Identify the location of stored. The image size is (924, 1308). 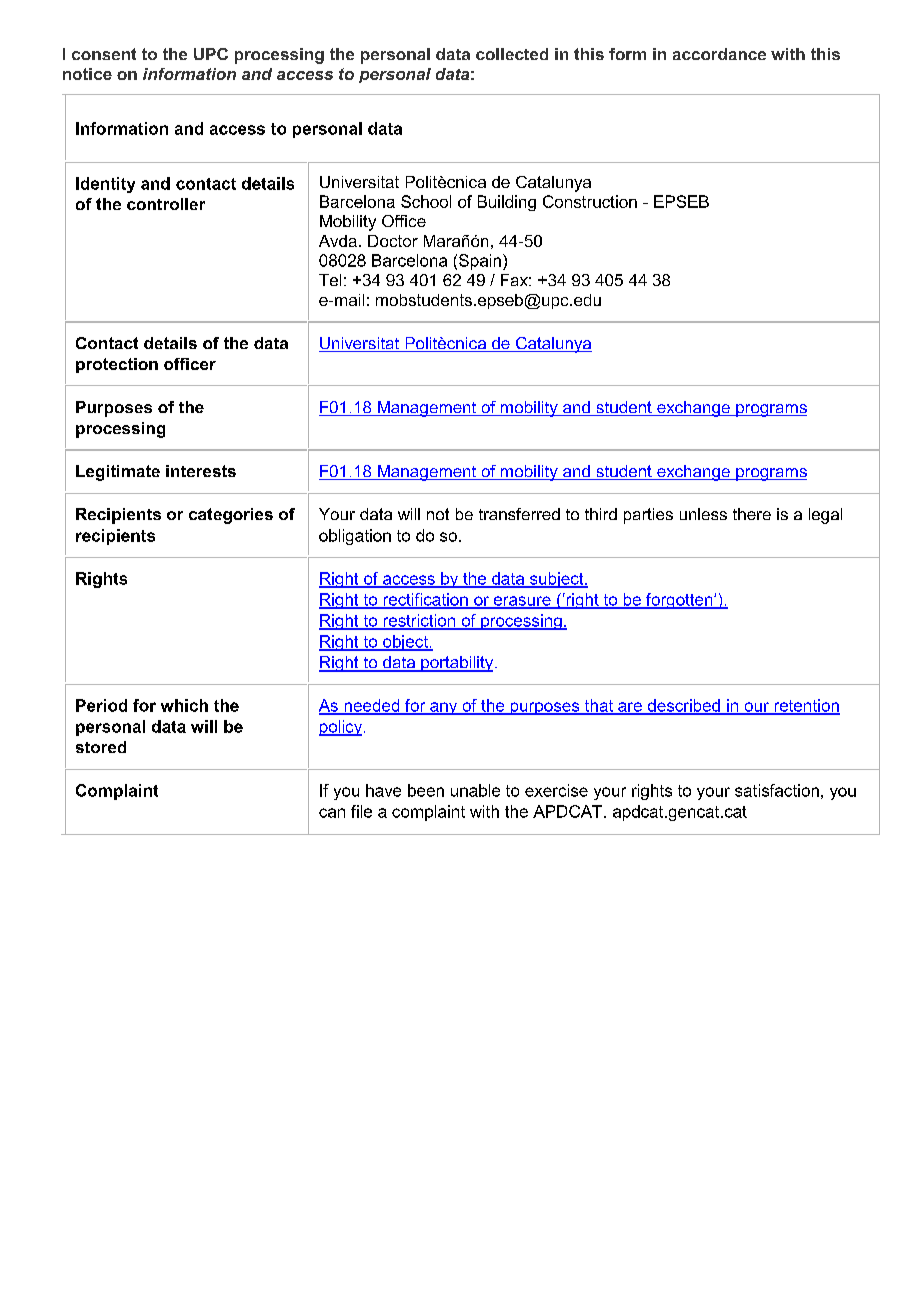
(101, 747).
